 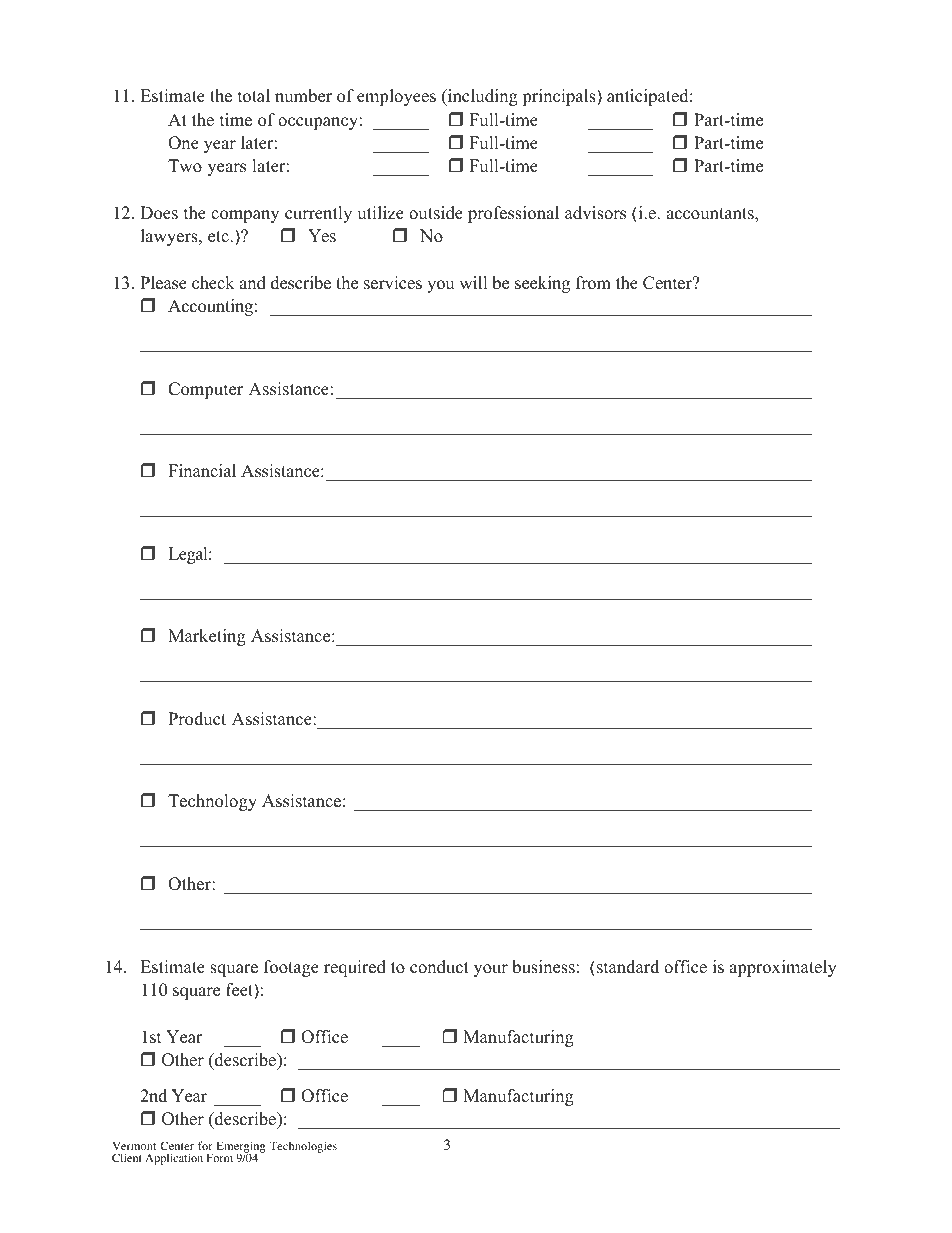 What do you see at coordinates (205, 390) in the image?
I see `Computer` at bounding box center [205, 390].
